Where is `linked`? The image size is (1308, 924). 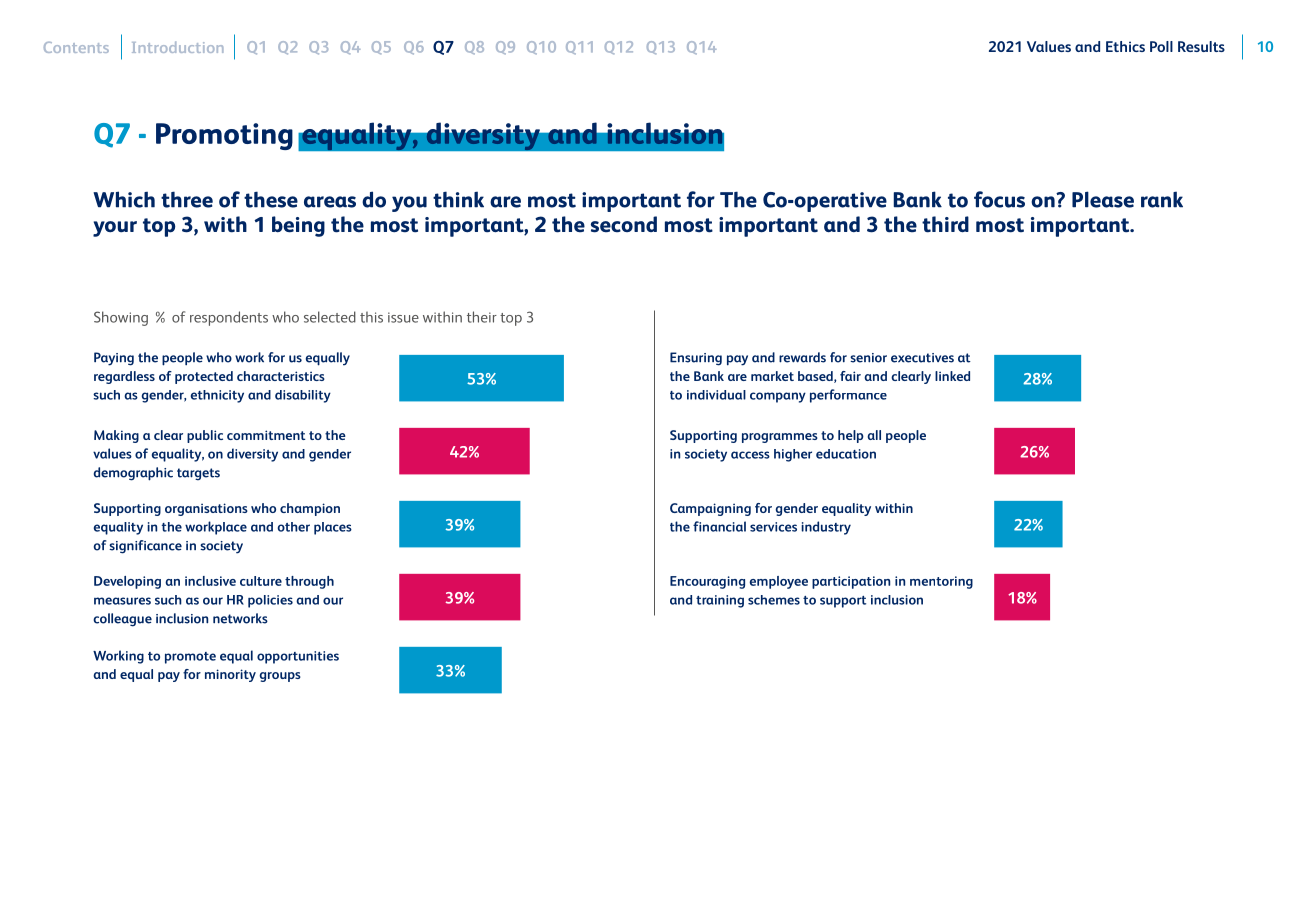
linked is located at coordinates (952, 376).
